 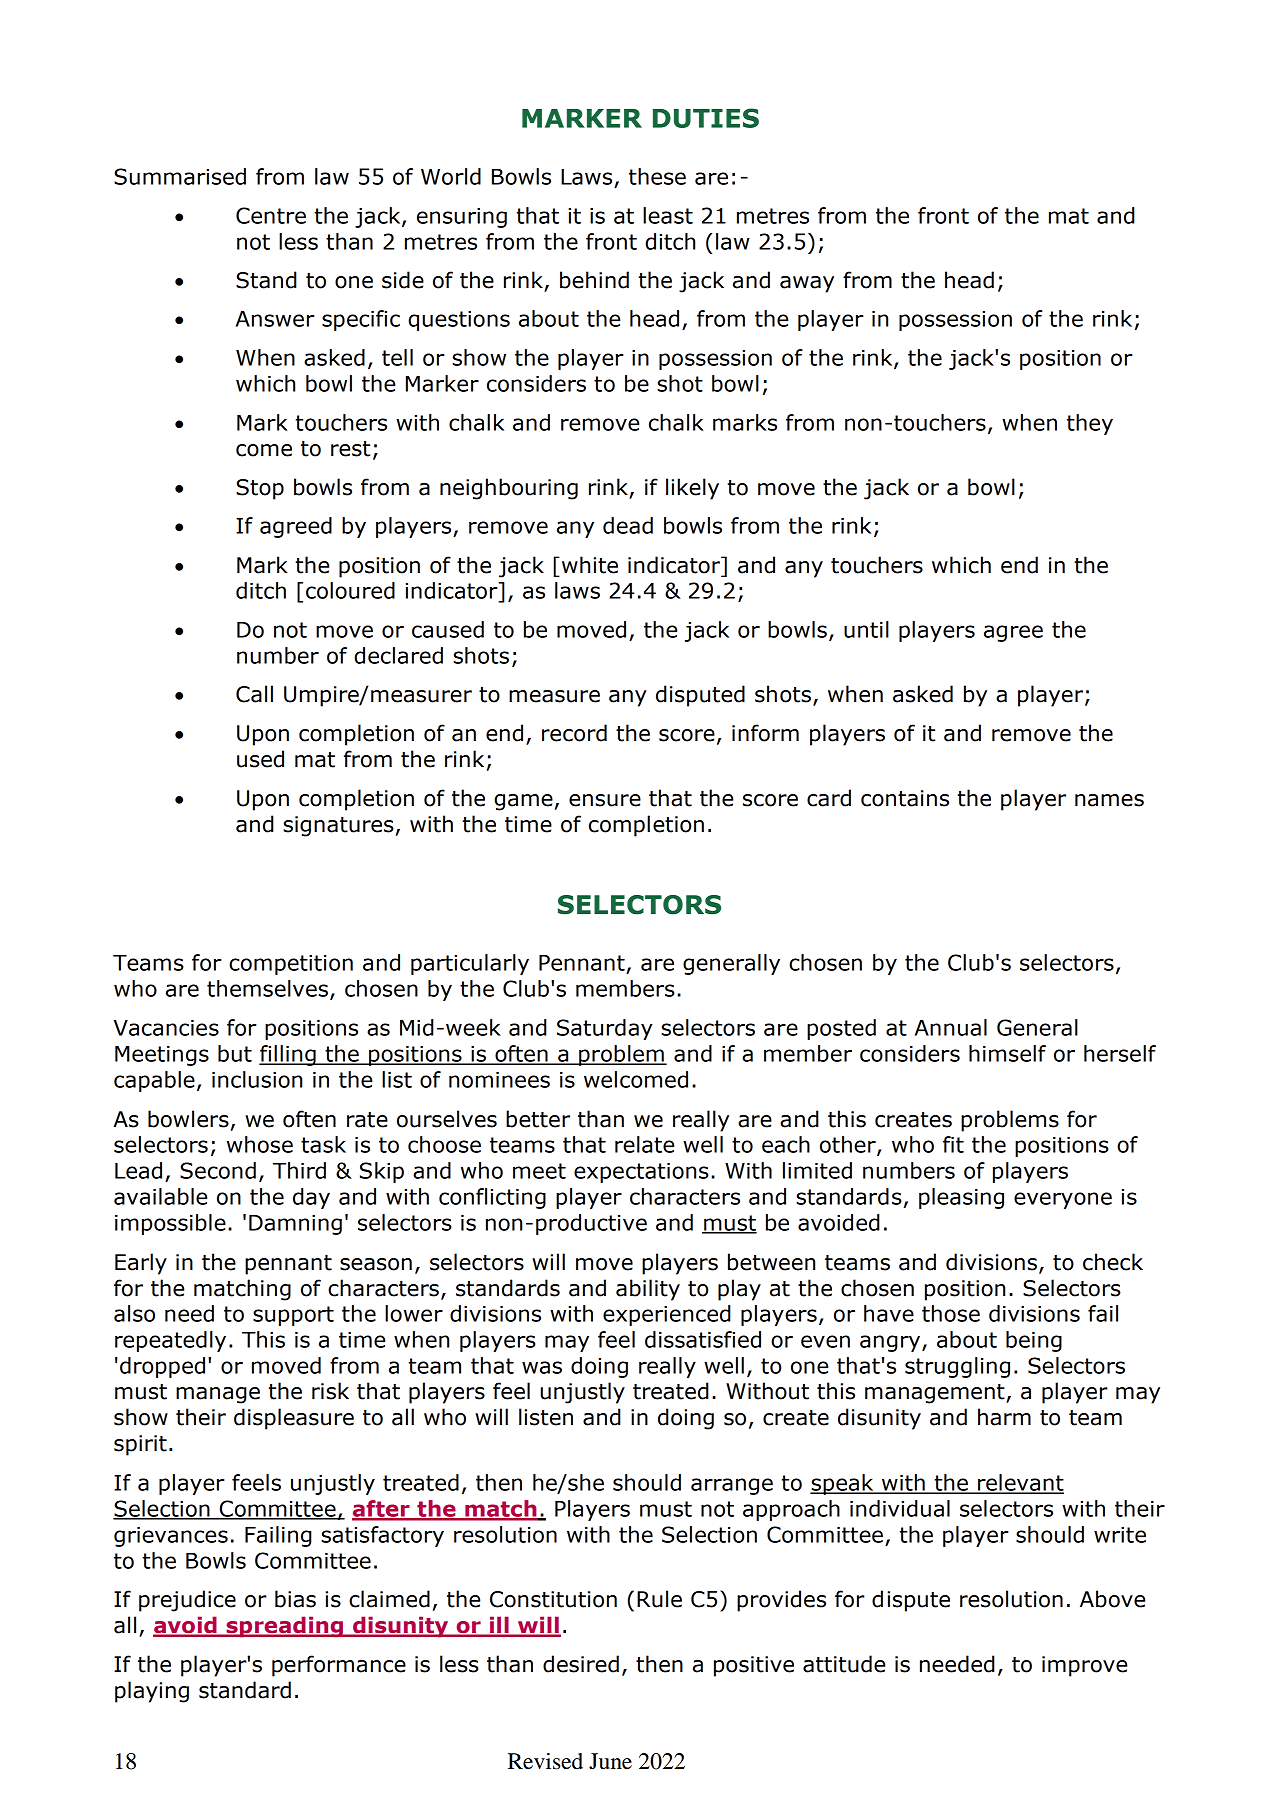 I want to click on away, so click(x=807, y=284).
